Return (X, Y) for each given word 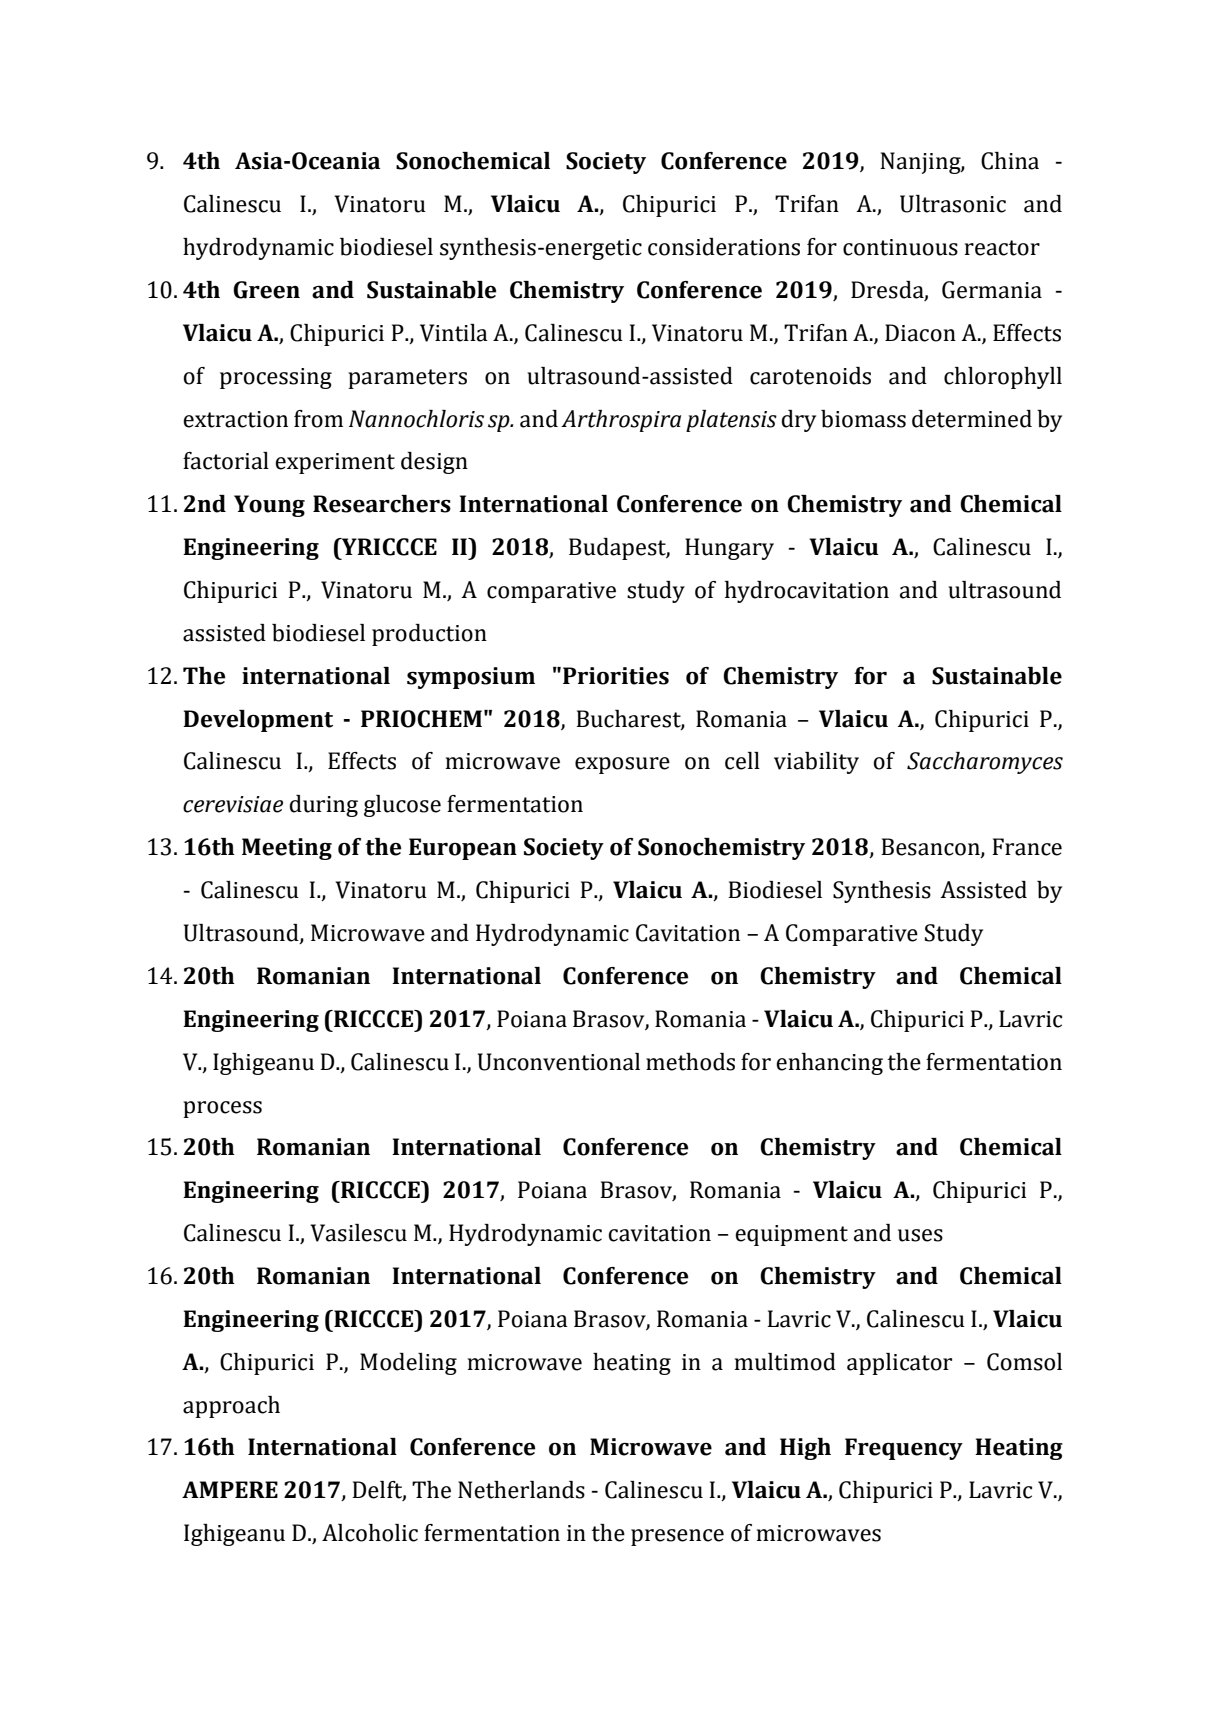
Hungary (729, 549)
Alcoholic (370, 1533)
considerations (724, 247)
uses (920, 1235)
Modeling (408, 1364)
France (1027, 847)
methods (690, 1062)
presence (677, 1537)
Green (266, 290)
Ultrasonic (953, 204)
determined (972, 419)
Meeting (287, 849)
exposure (622, 765)
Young (269, 506)
